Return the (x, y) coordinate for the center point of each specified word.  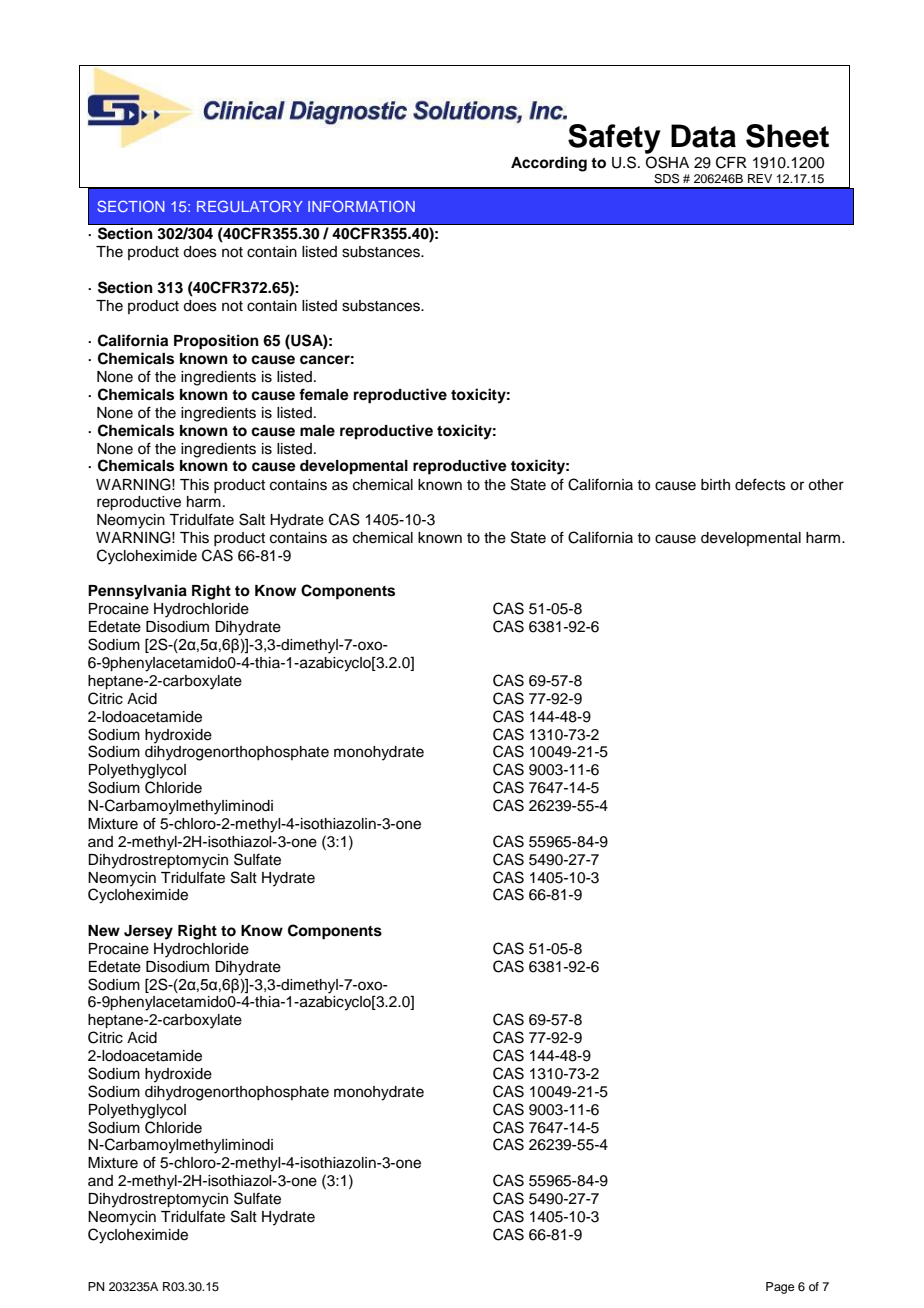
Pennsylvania (137, 592)
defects (760, 484)
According (549, 164)
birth (715, 484)
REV (760, 178)
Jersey (148, 932)
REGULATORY (250, 206)
